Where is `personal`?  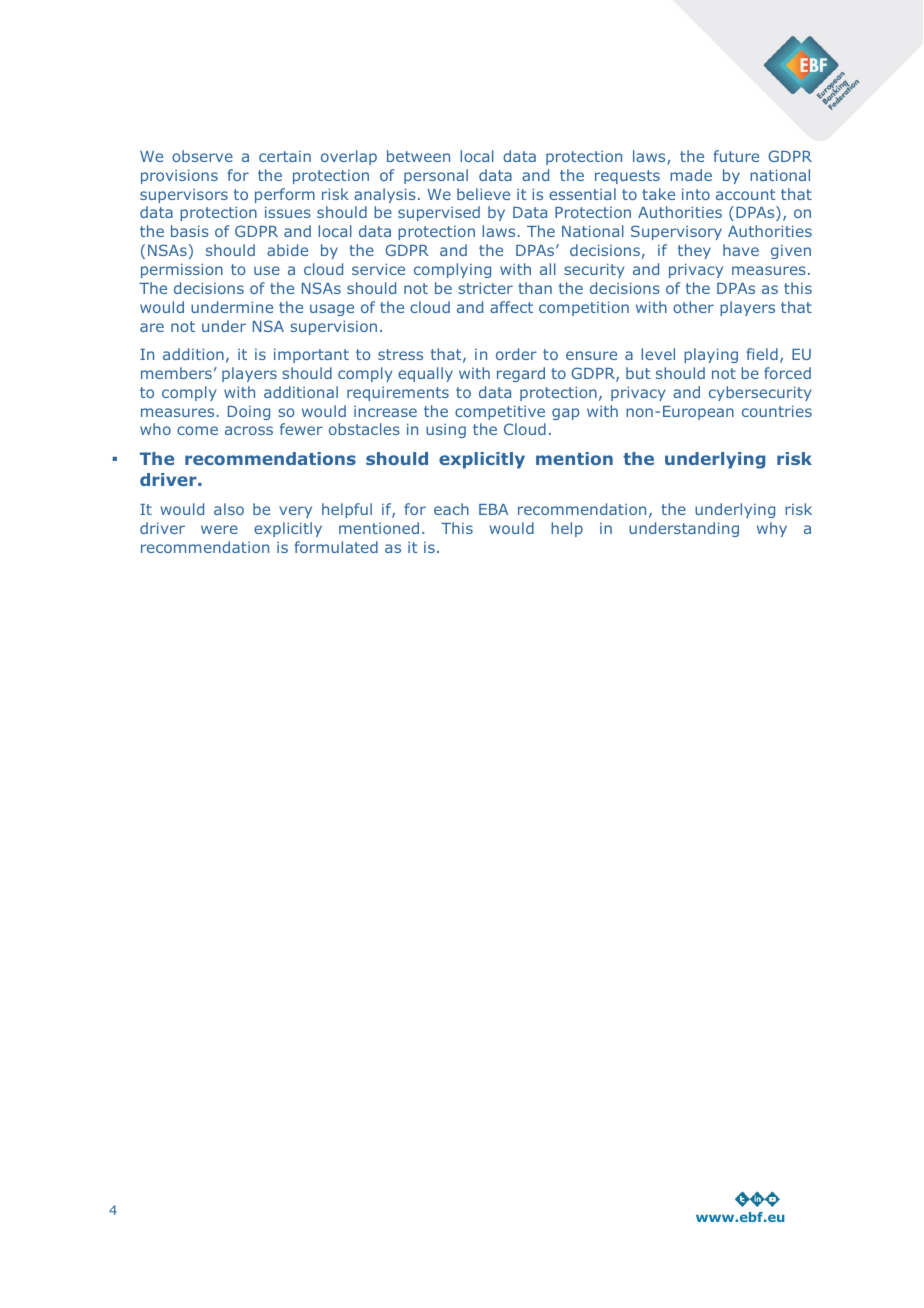
personal is located at coordinates (436, 176).
